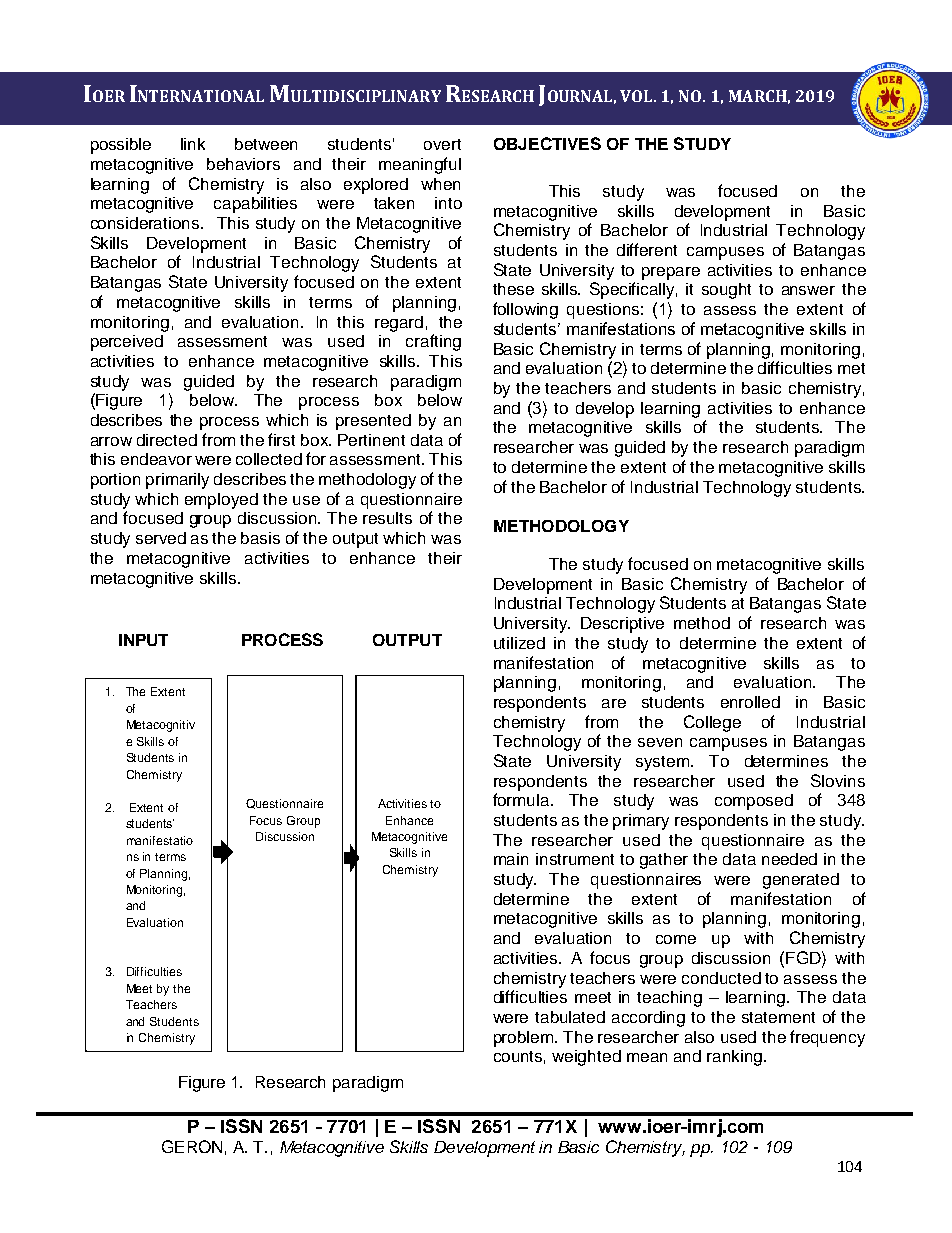 Image resolution: width=952 pixels, height=1233 pixels. I want to click on VOL, so click(638, 96).
